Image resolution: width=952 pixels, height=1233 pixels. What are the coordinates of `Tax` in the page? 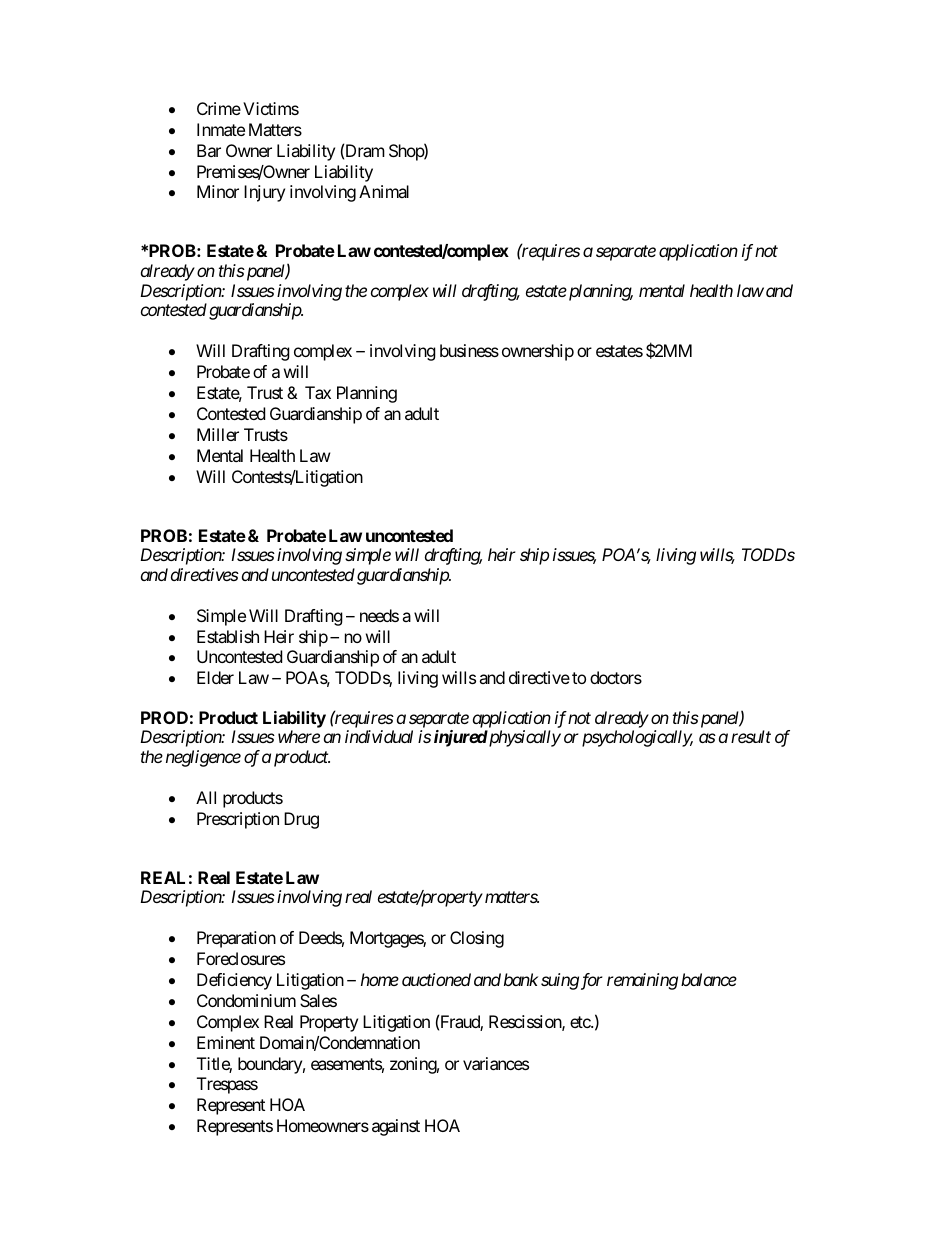 It's located at (318, 392).
